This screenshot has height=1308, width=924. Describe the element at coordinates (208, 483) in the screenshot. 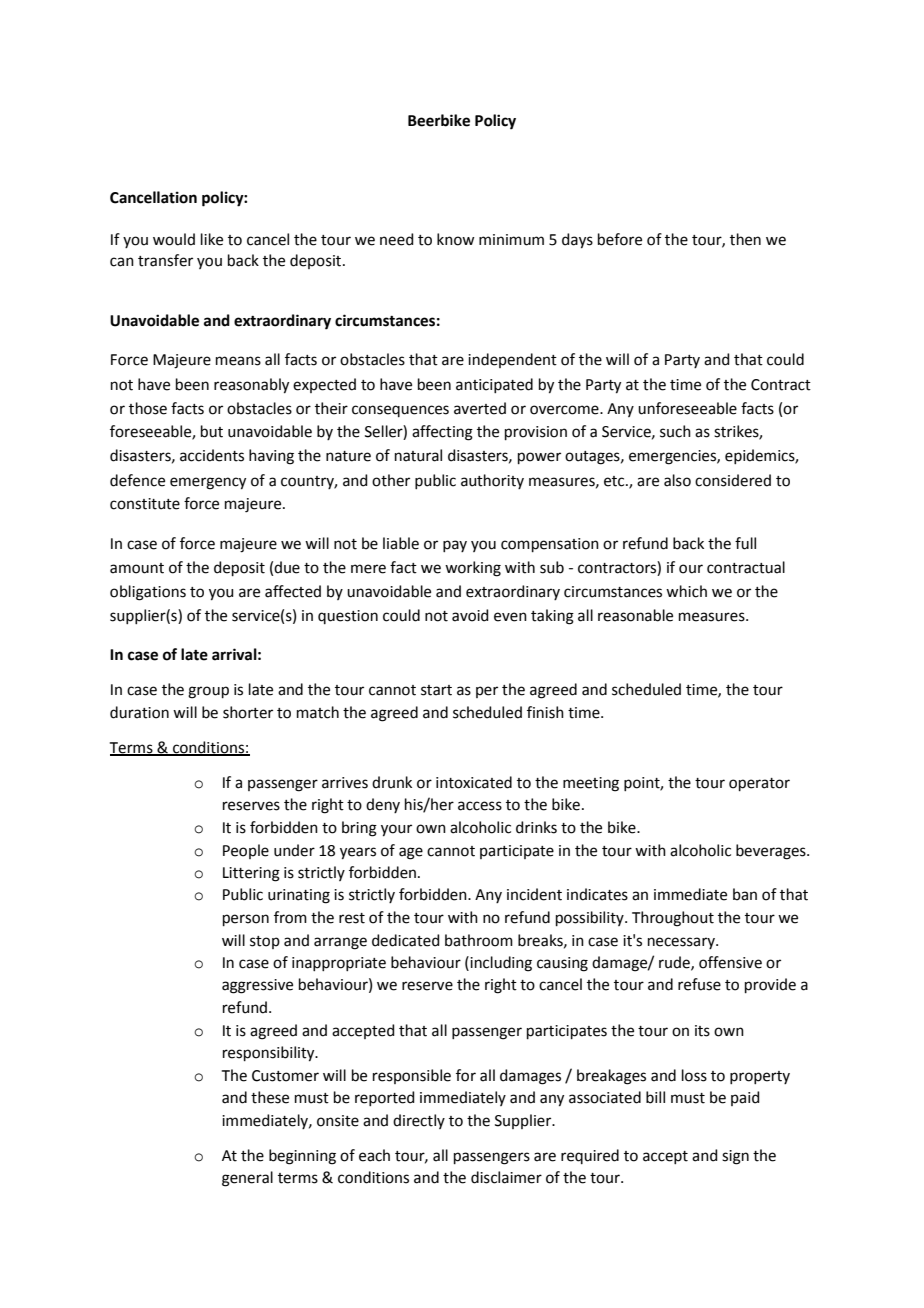

I see `emergency` at that location.
